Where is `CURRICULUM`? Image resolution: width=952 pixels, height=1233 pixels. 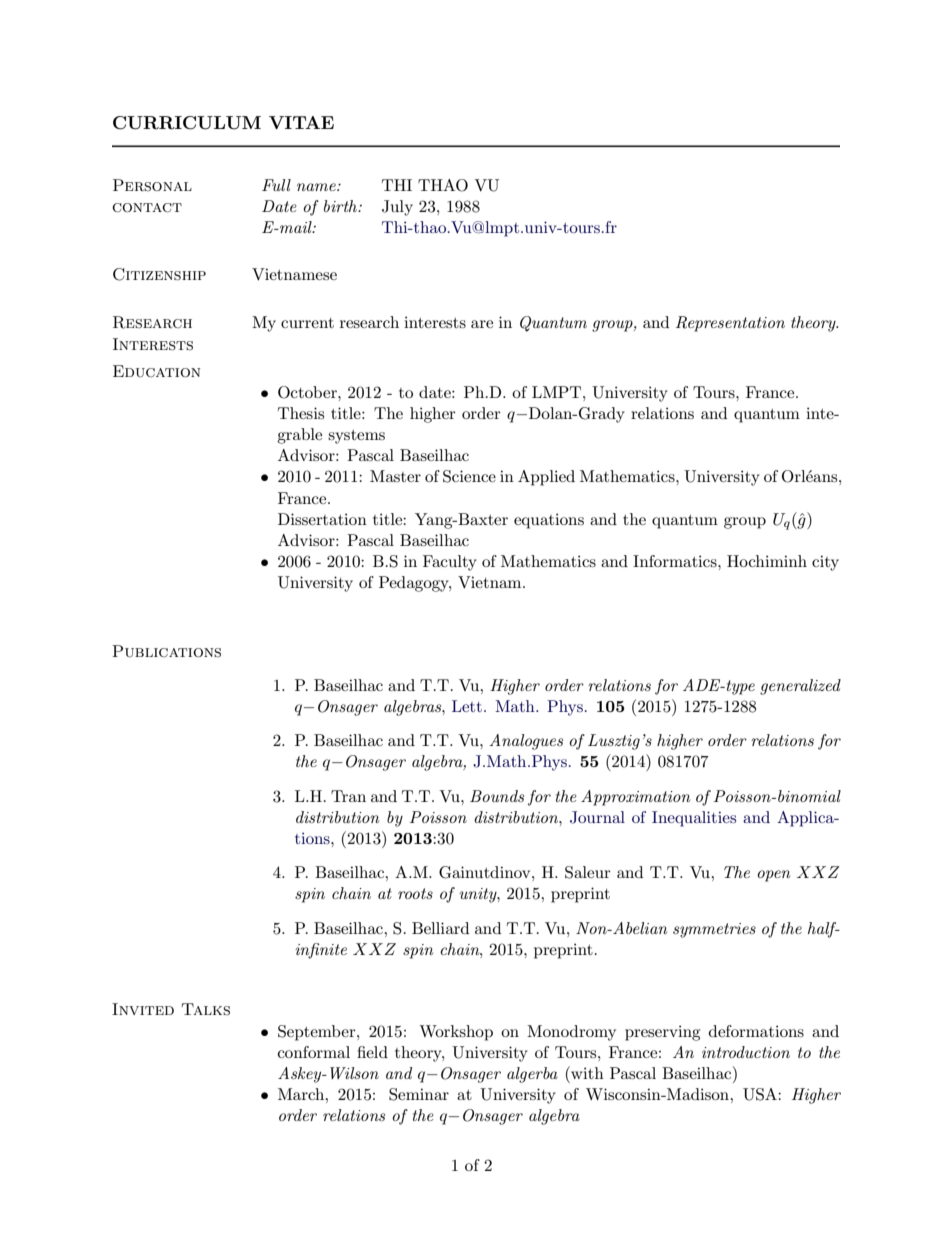
CURRICULUM is located at coordinates (187, 123).
